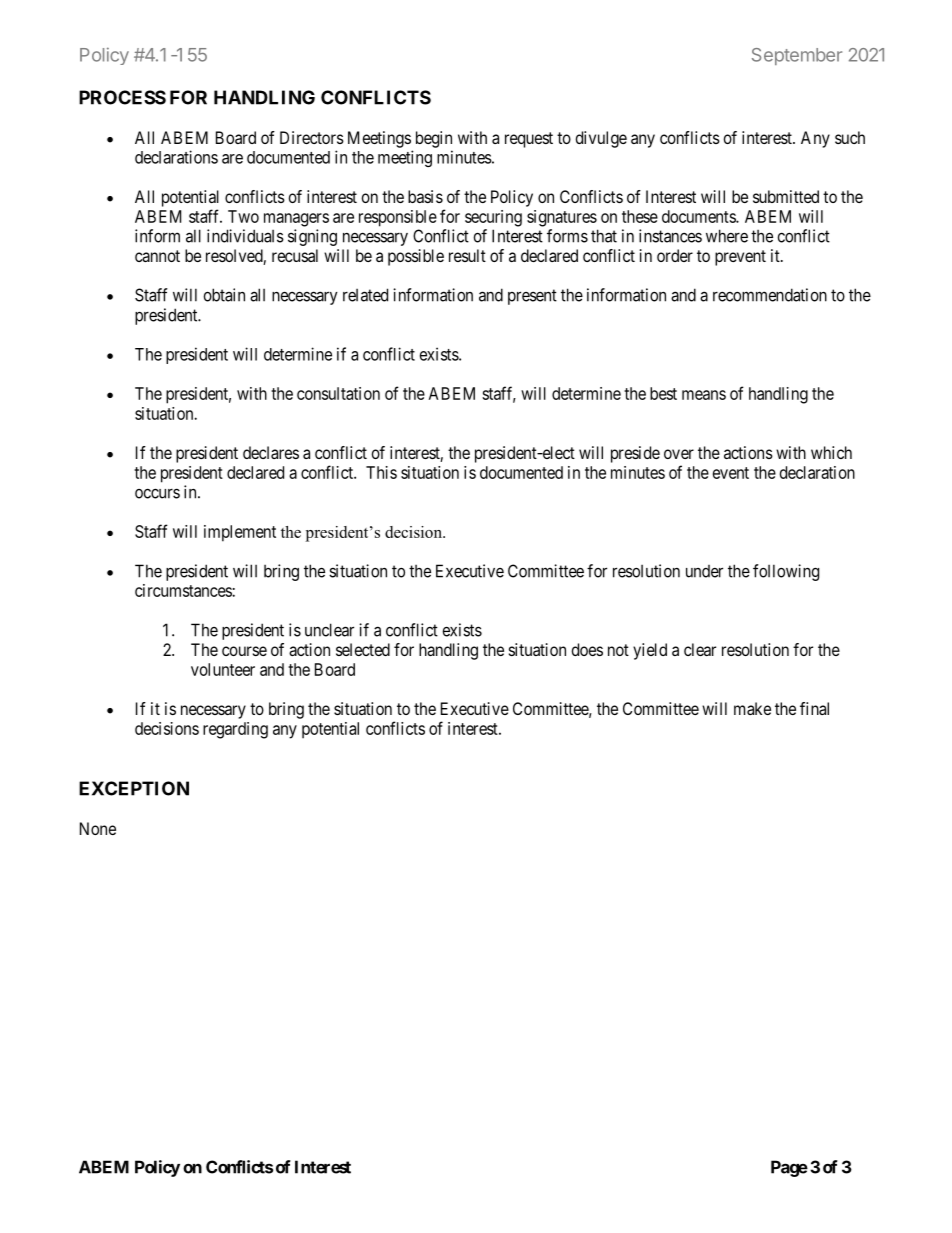 The image size is (952, 1233). I want to click on following, so click(786, 572).
